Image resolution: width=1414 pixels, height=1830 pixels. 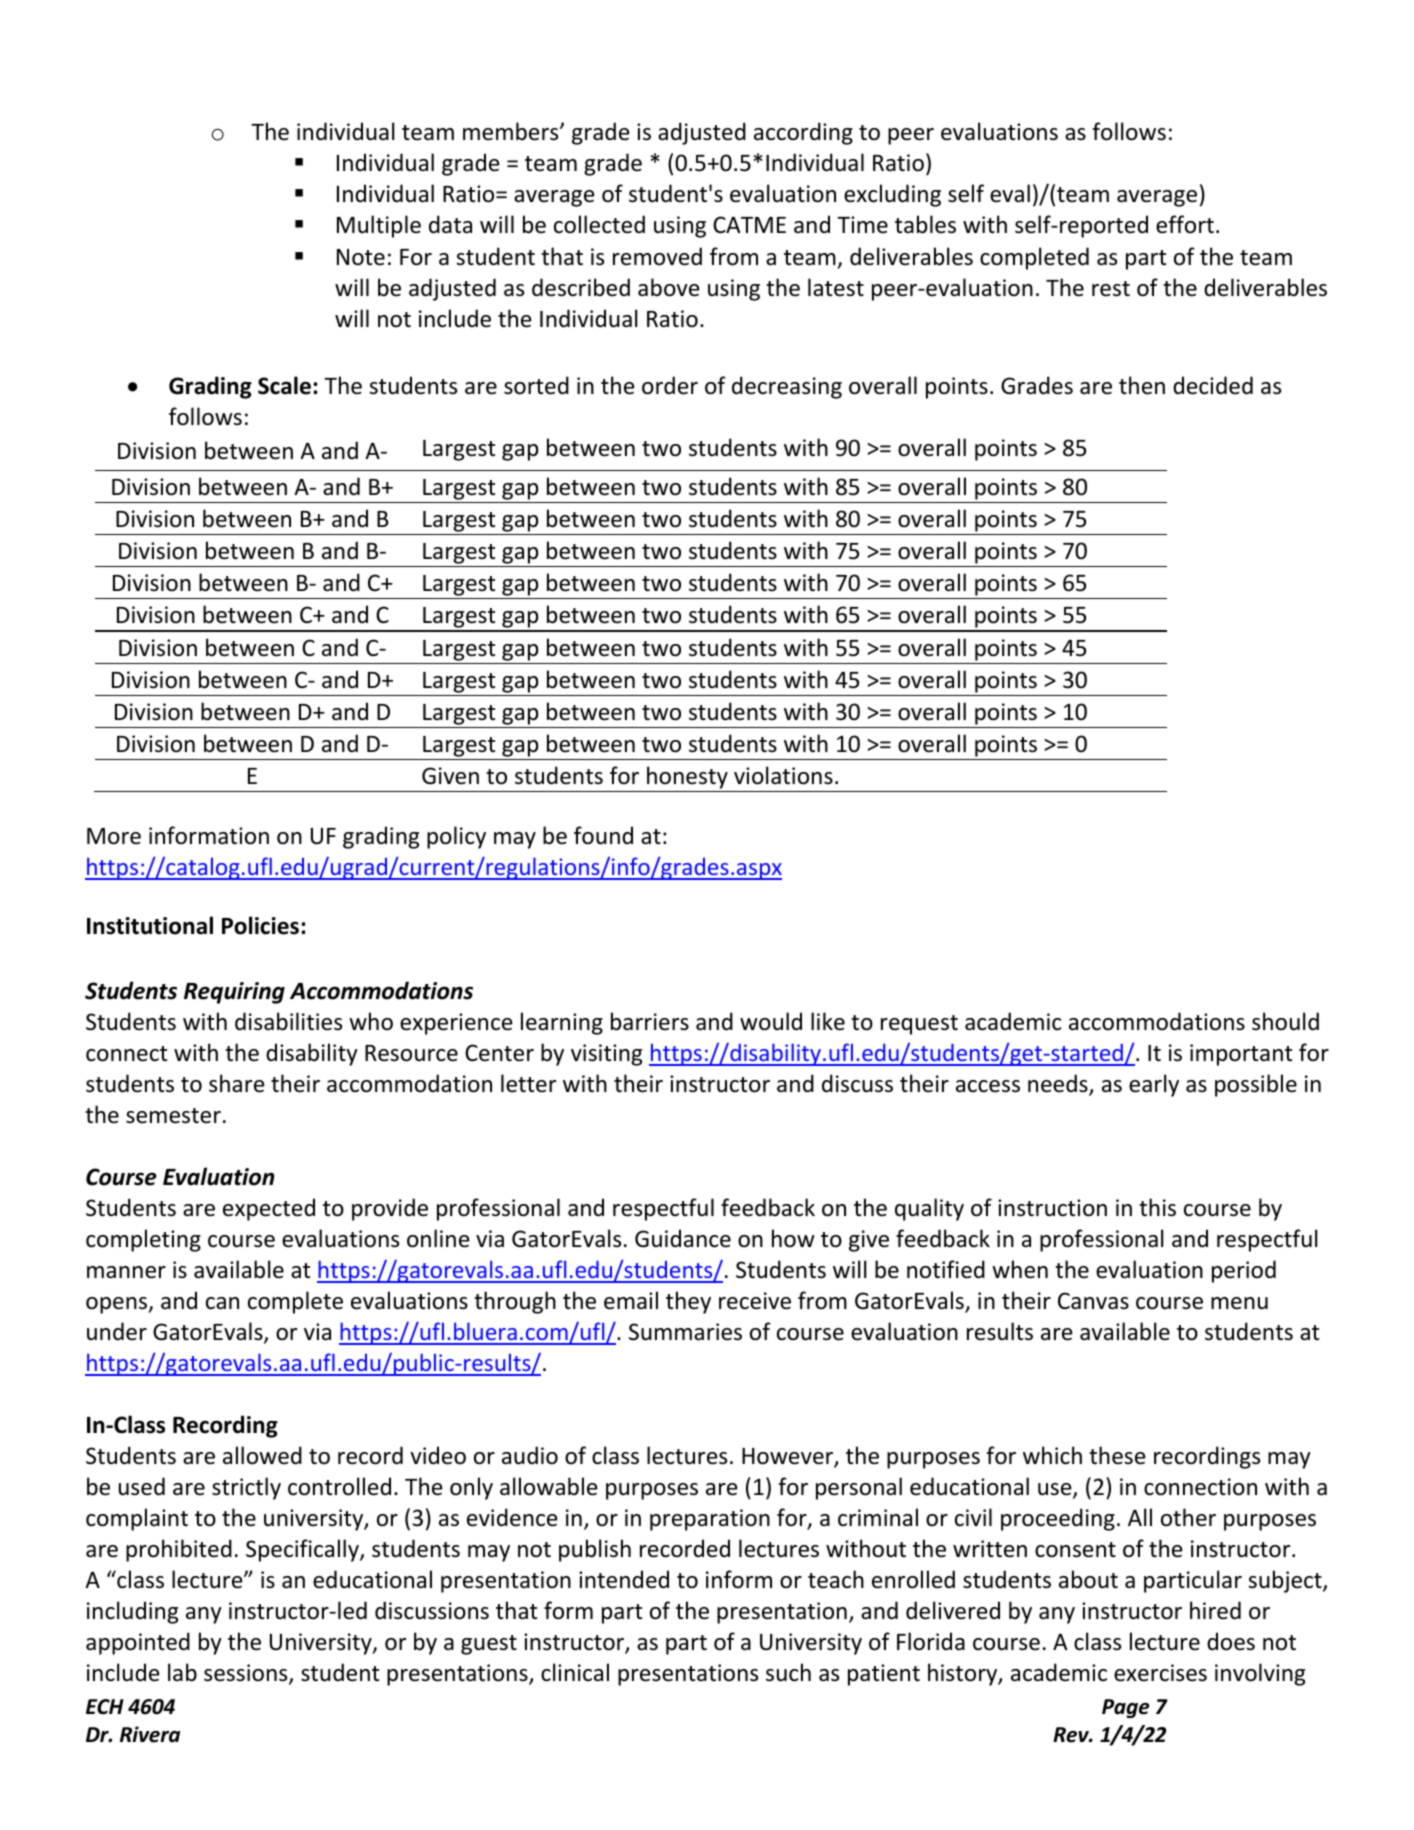 I want to click on Multiple, so click(x=379, y=226).
